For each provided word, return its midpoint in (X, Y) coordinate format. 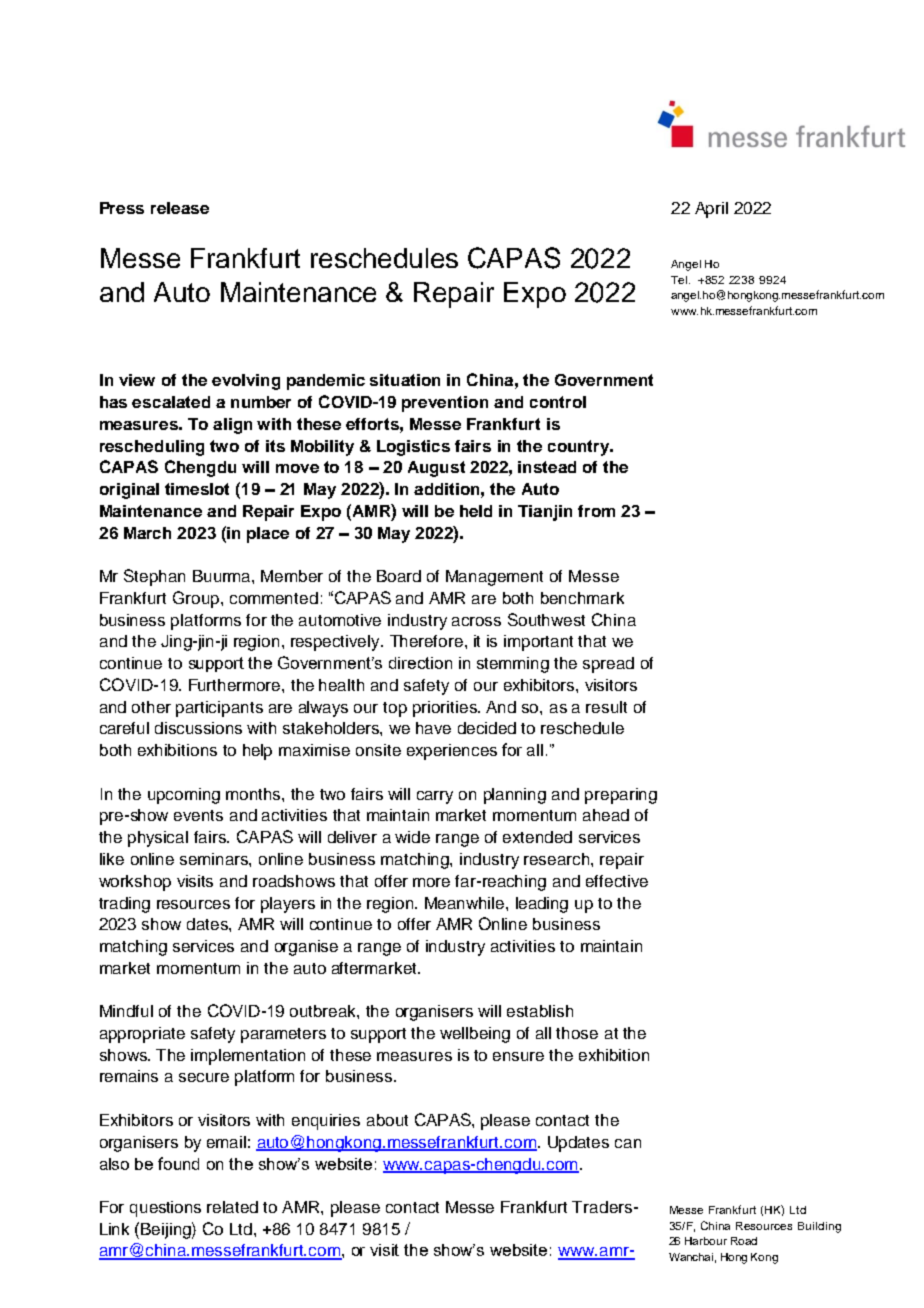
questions (165, 1209)
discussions (198, 728)
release (180, 208)
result (606, 707)
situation (405, 380)
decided (487, 728)
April (711, 210)
